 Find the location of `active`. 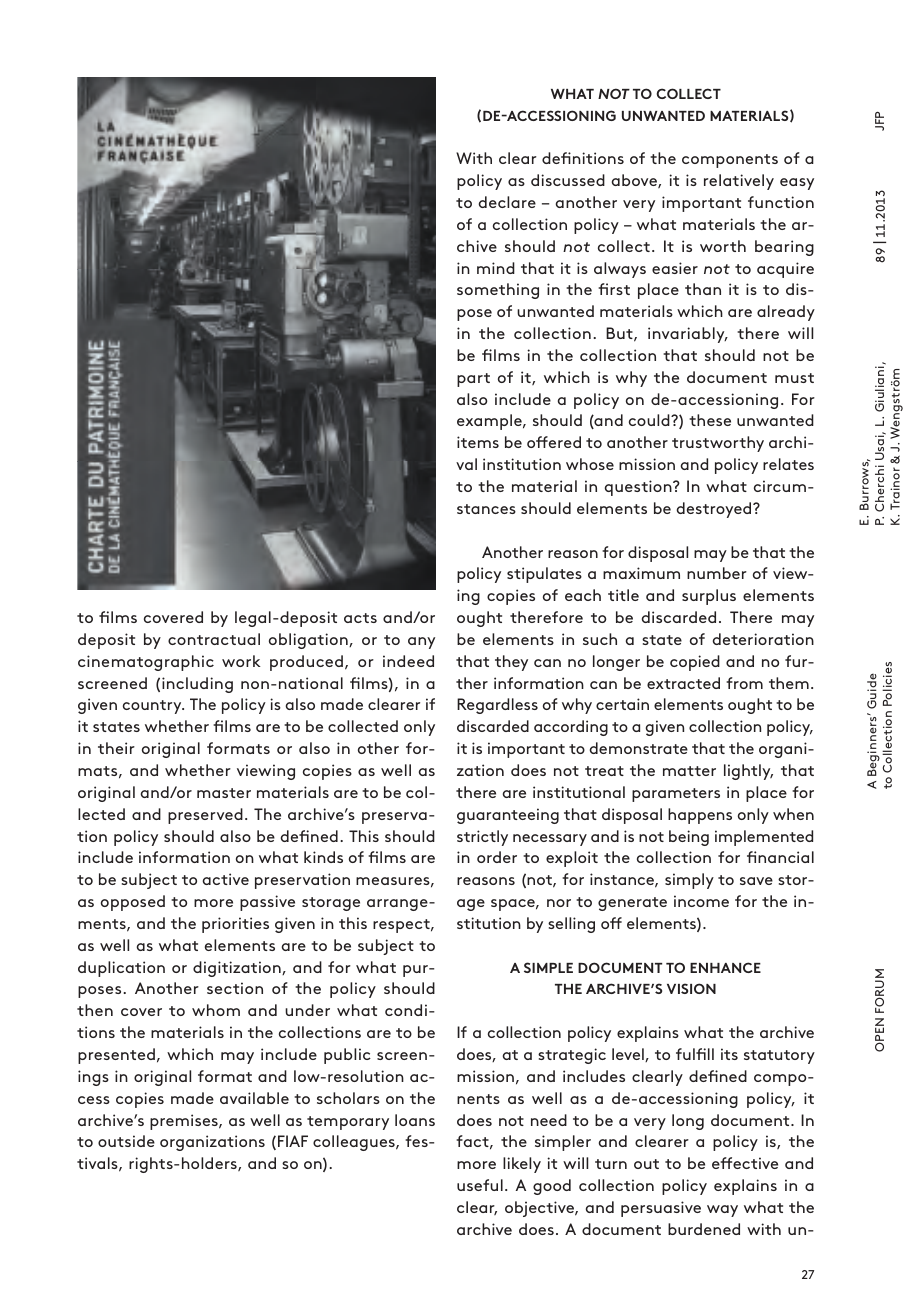

active is located at coordinates (225, 879).
